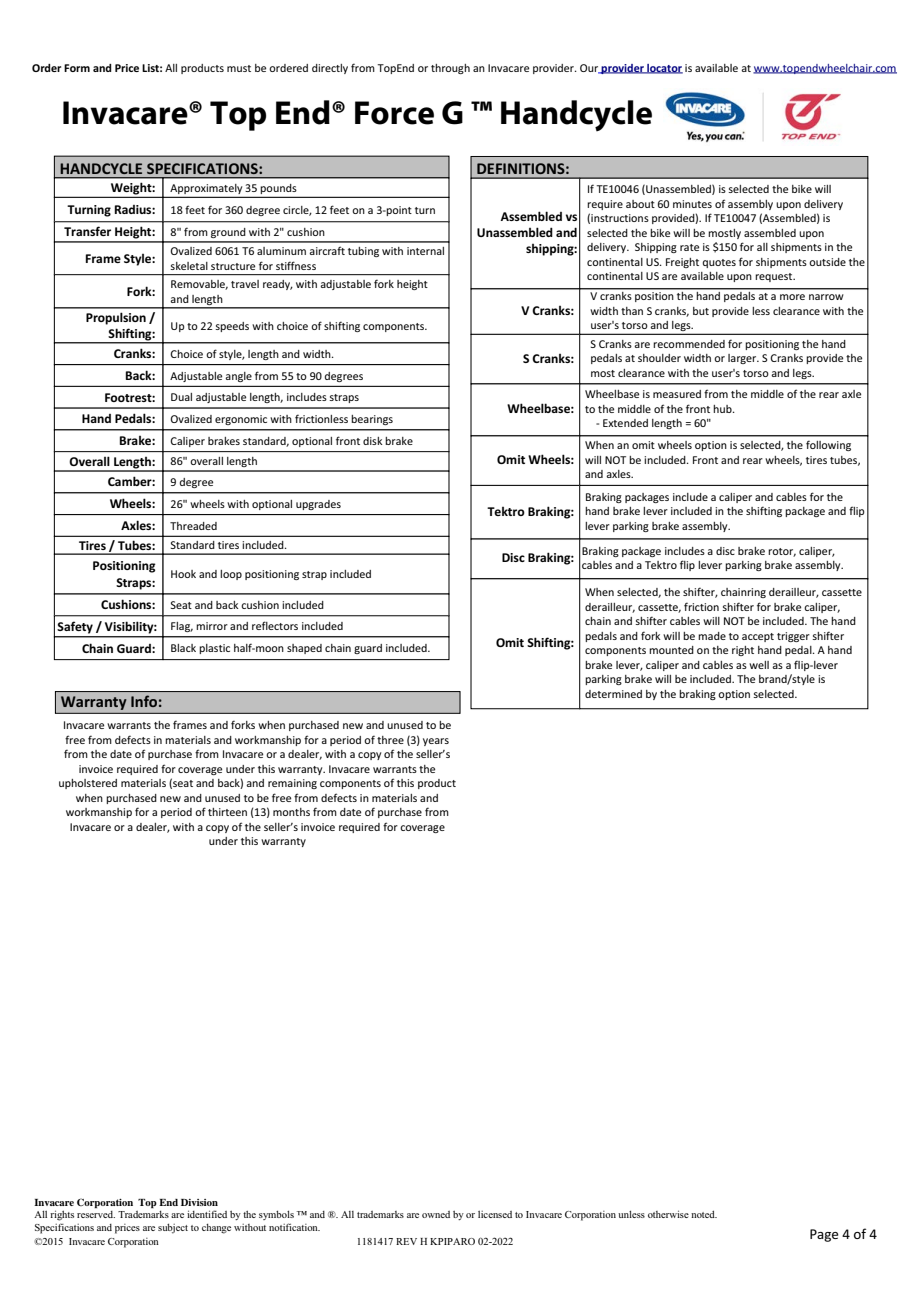  What do you see at coordinates (613, 694) in the document?
I see `determined` at bounding box center [613, 694].
